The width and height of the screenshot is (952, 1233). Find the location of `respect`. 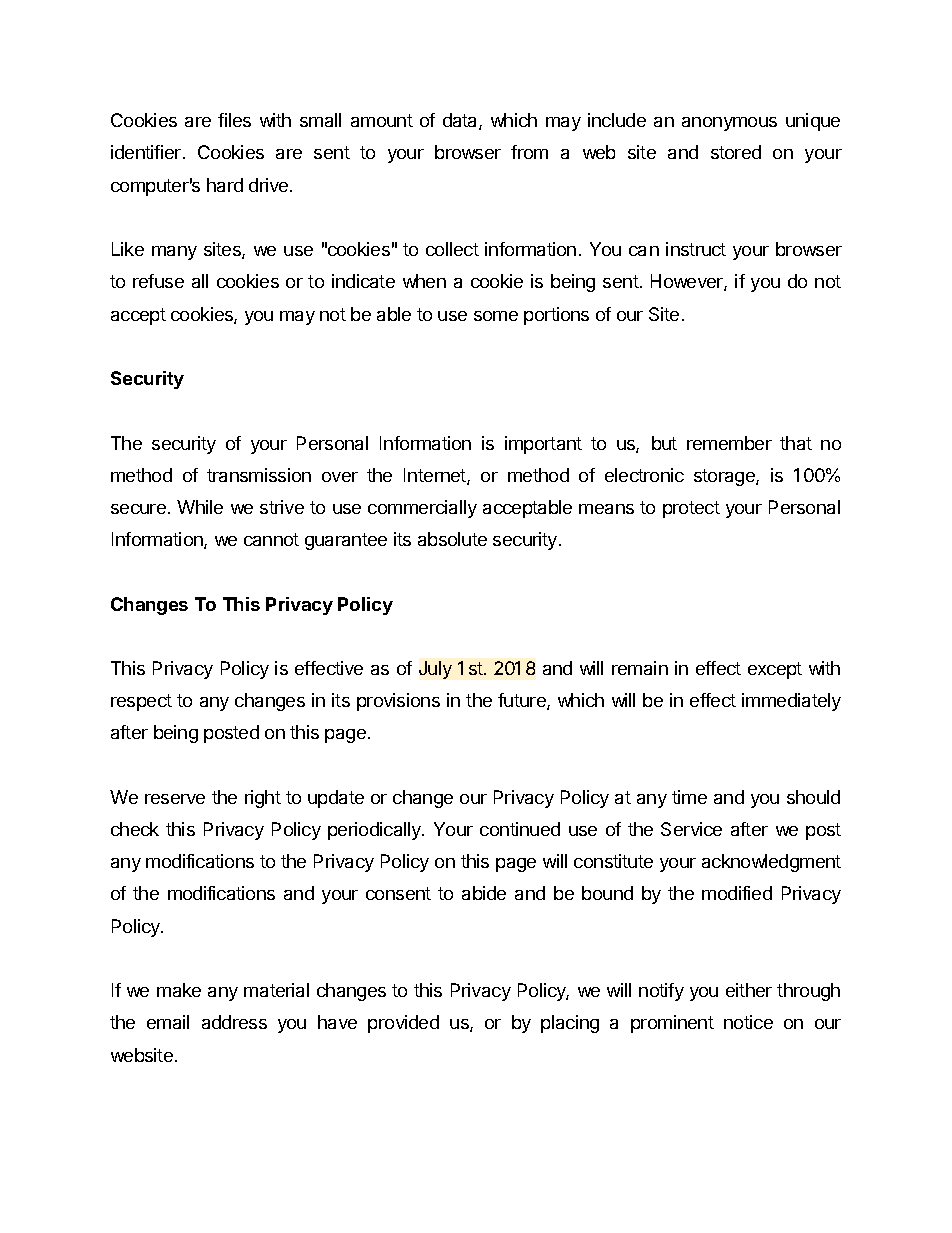

respect is located at coordinates (141, 702).
